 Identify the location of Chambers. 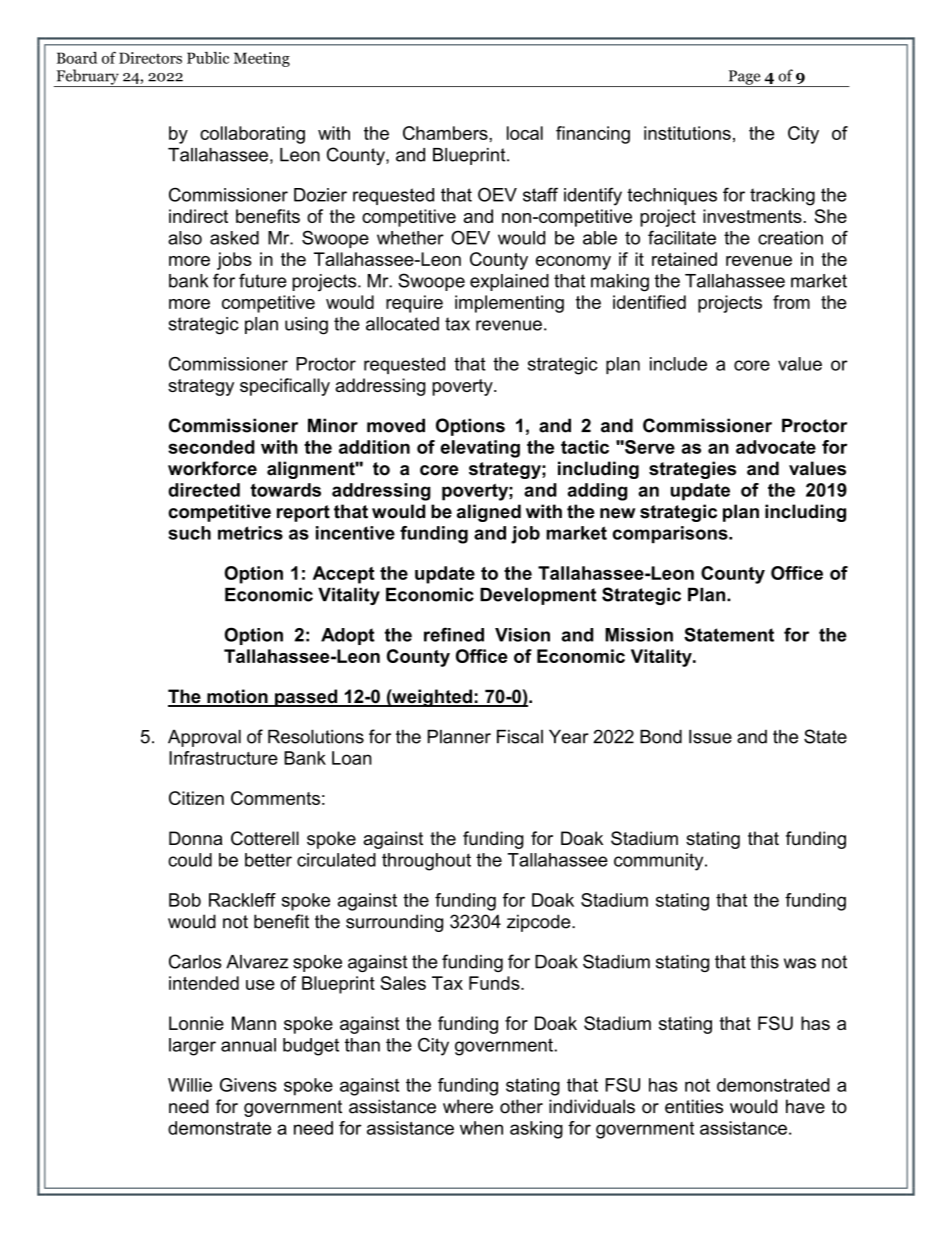
(446, 133).
